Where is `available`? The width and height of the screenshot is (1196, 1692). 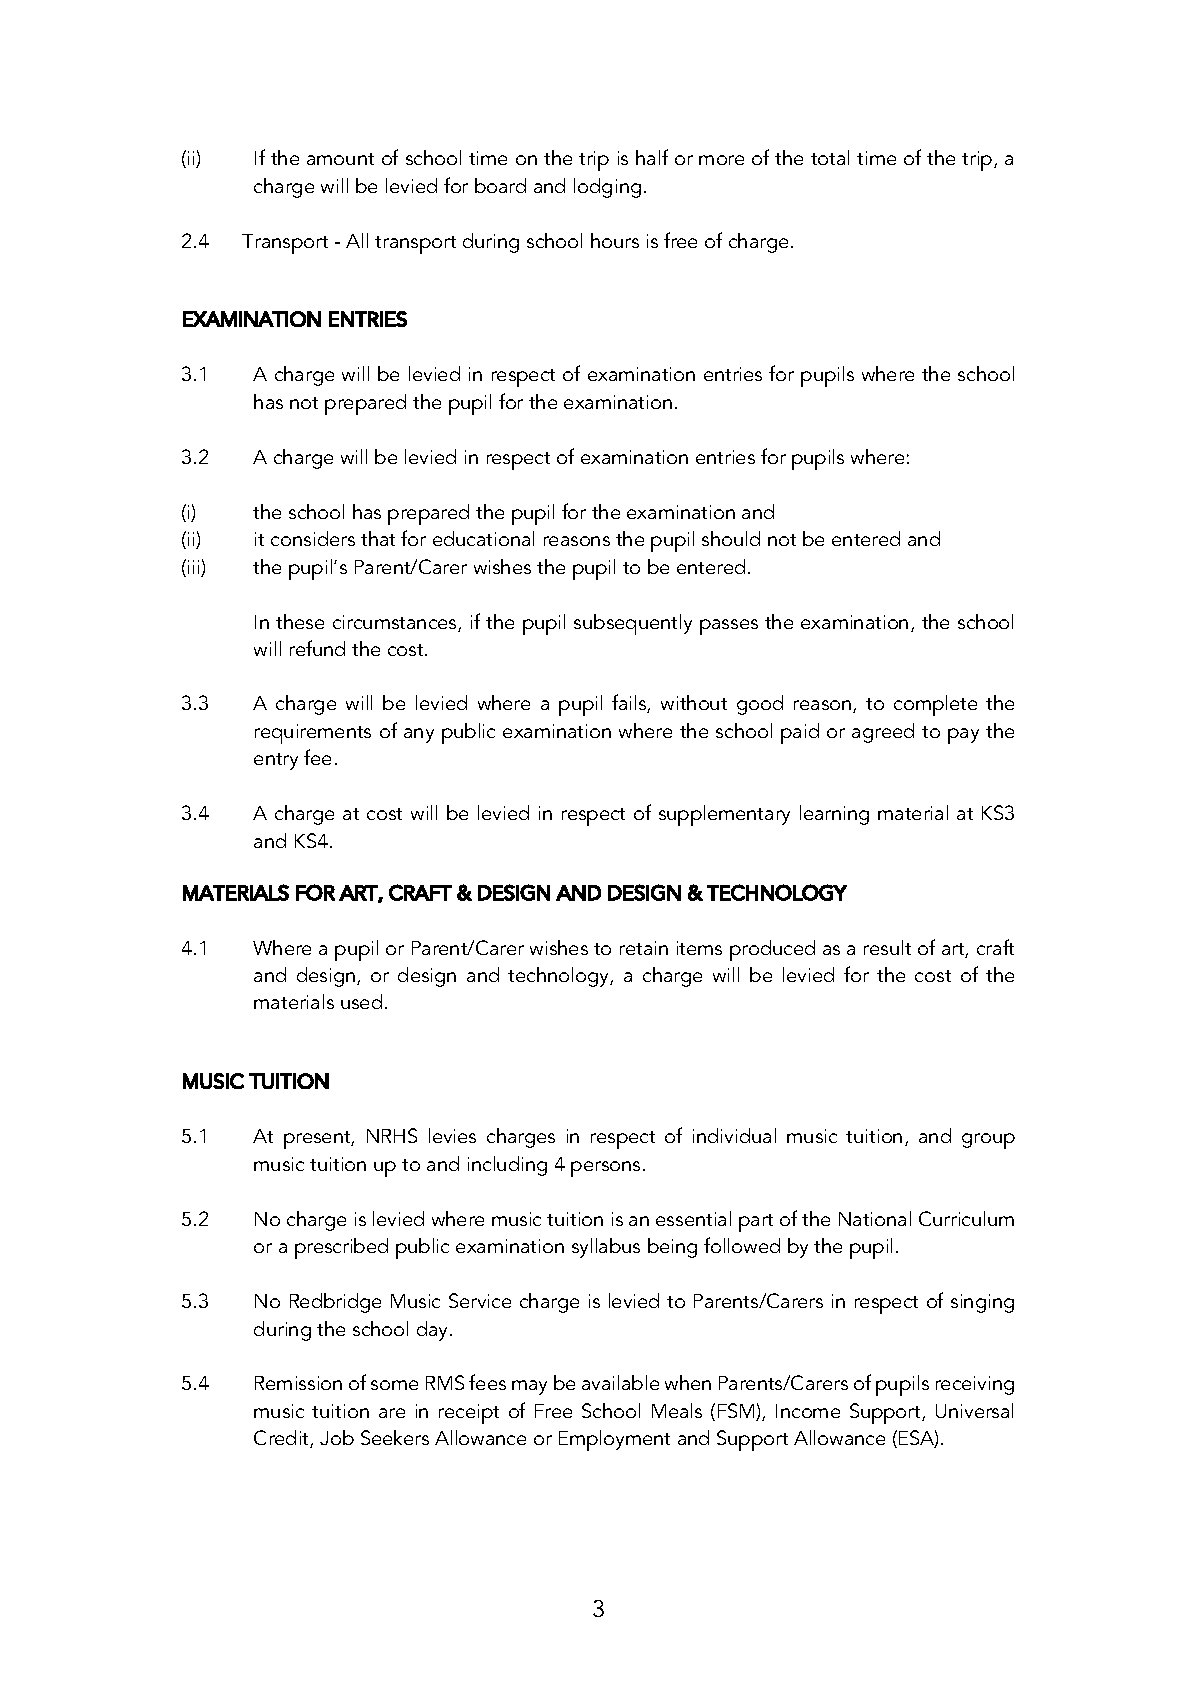 available is located at coordinates (620, 1382).
